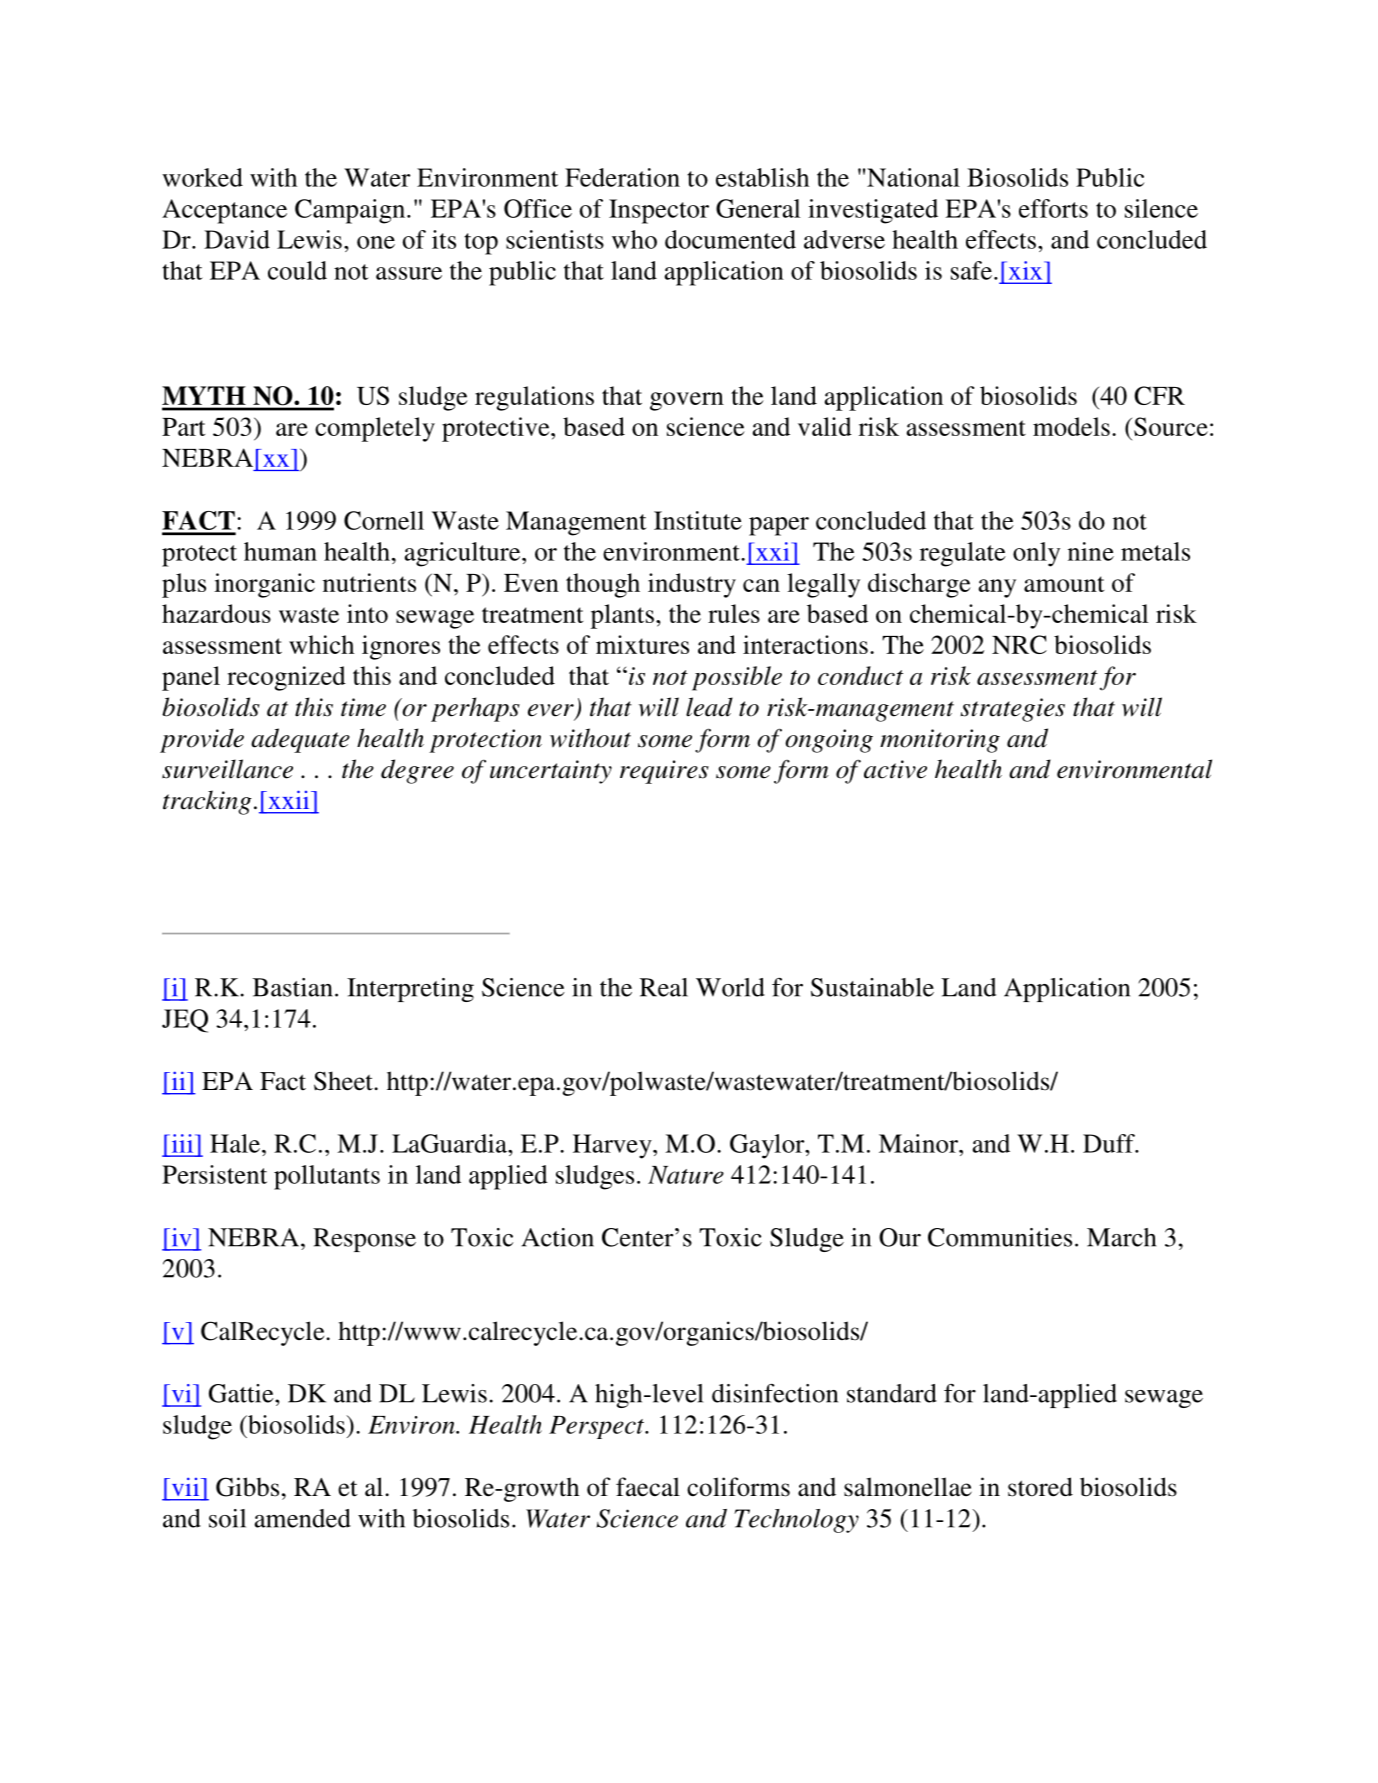  Describe the element at coordinates (227, 769) in the screenshot. I see `surveillance` at that location.
